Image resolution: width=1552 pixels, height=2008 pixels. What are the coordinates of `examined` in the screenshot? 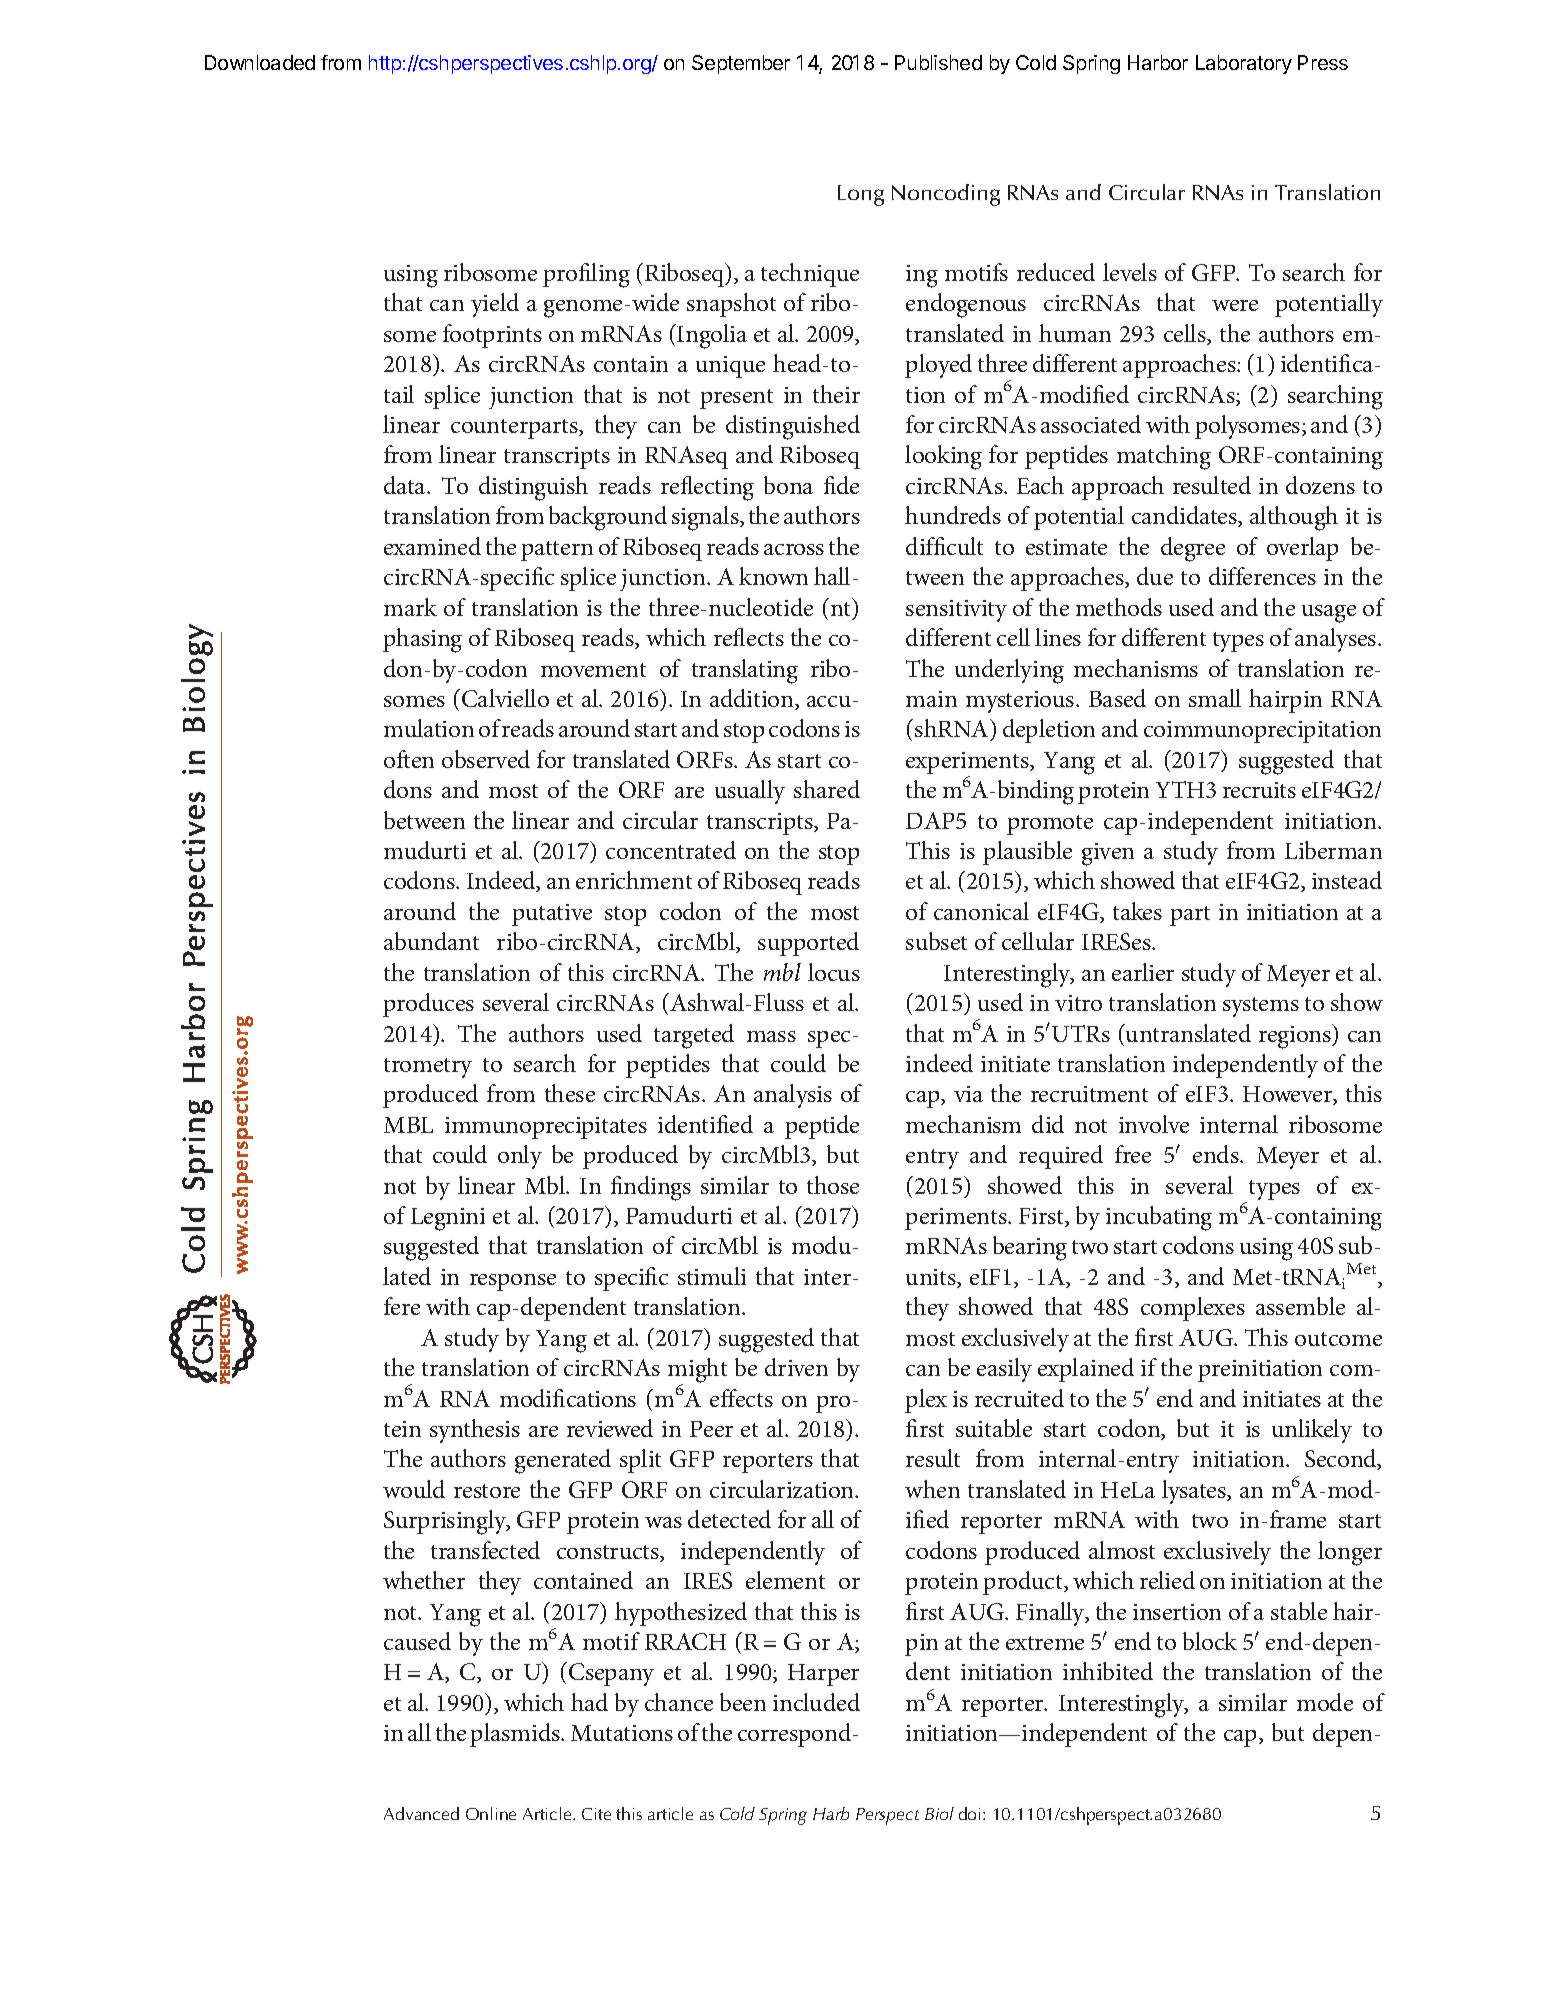 It's located at (432, 546).
